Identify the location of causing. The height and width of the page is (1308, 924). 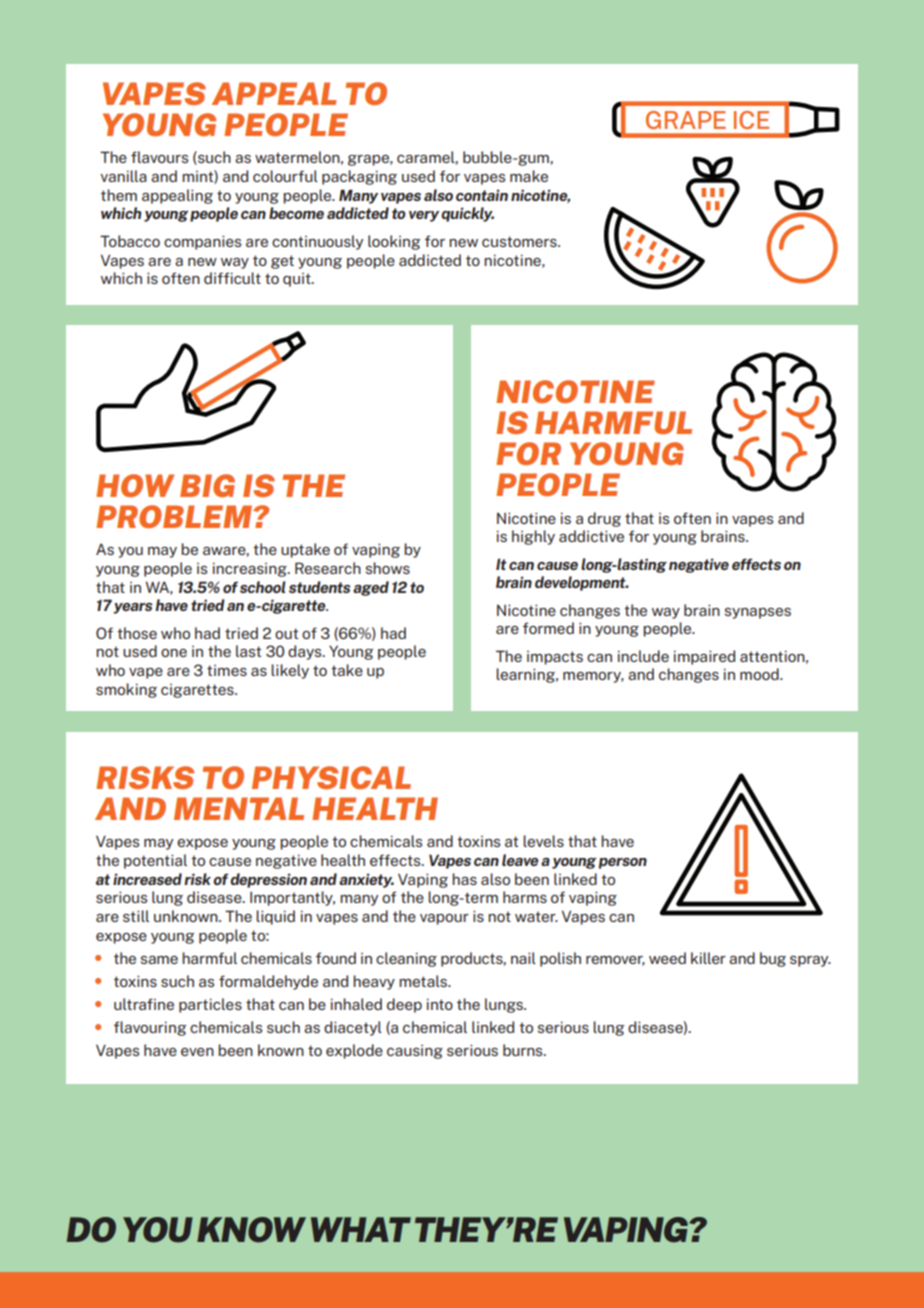
(415, 1052).
